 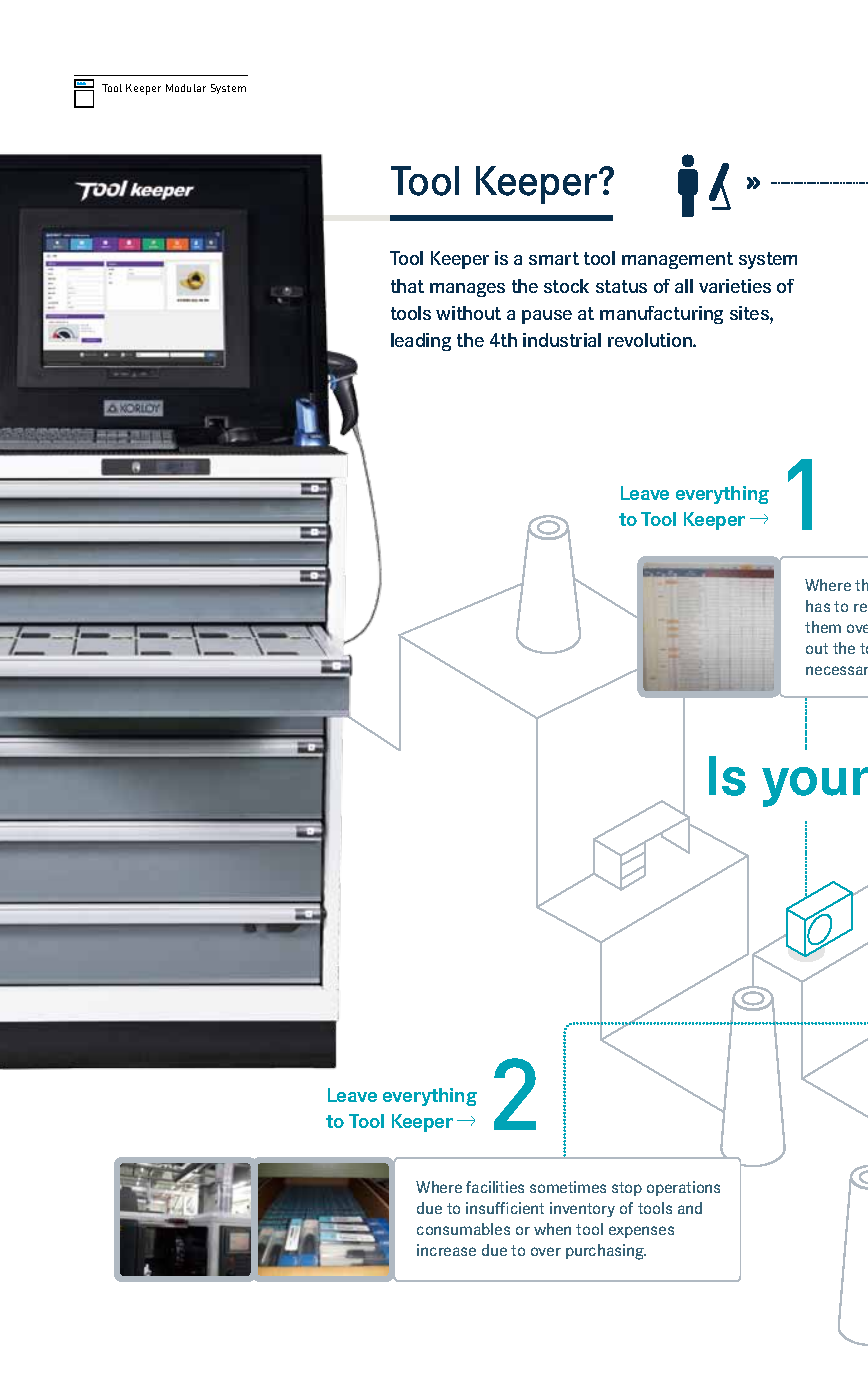 What do you see at coordinates (468, 313) in the image?
I see `without` at bounding box center [468, 313].
